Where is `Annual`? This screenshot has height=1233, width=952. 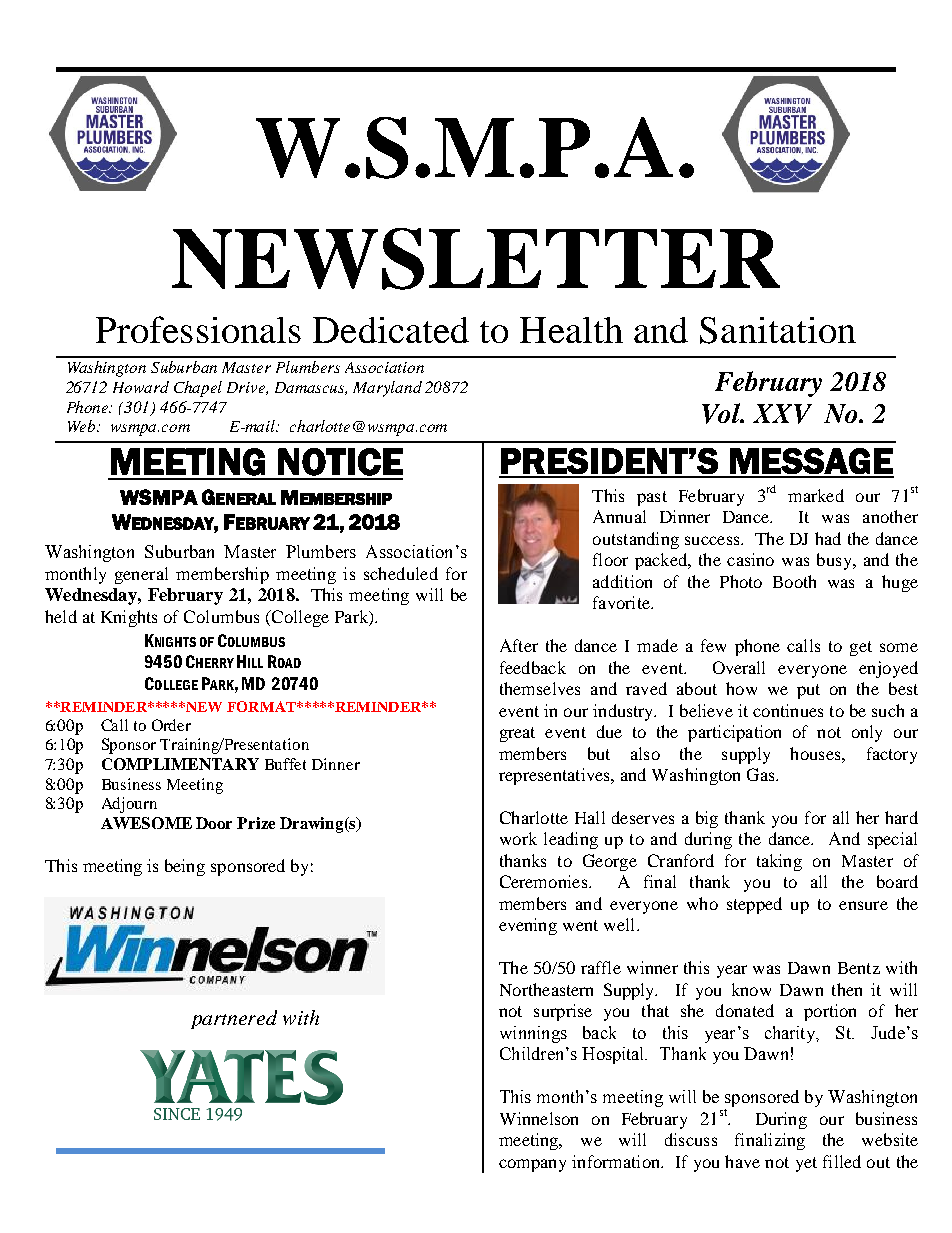
Annual is located at coordinates (619, 516).
